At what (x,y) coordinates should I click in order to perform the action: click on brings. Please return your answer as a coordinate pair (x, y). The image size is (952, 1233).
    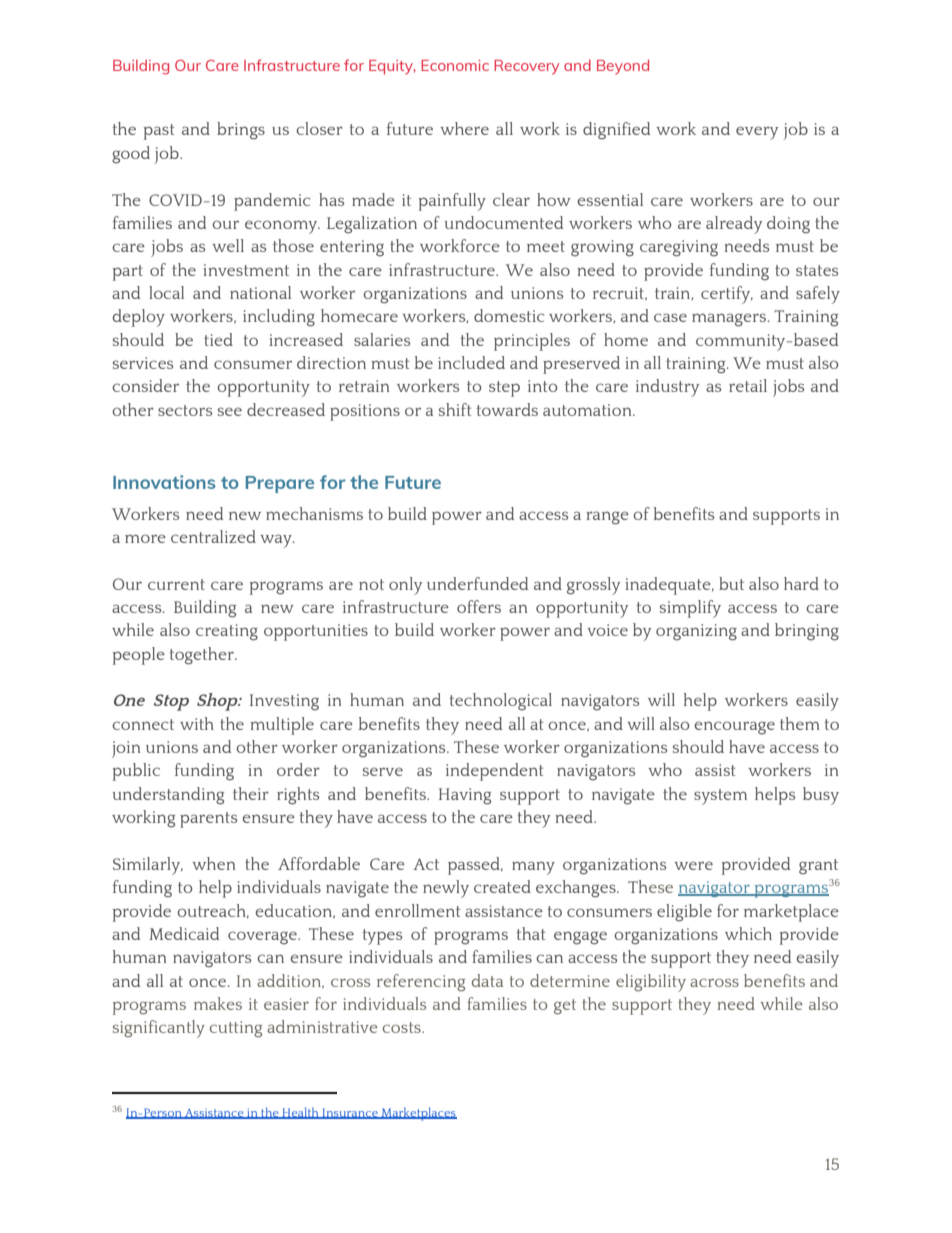
    Looking at the image, I should click on (241, 131).
